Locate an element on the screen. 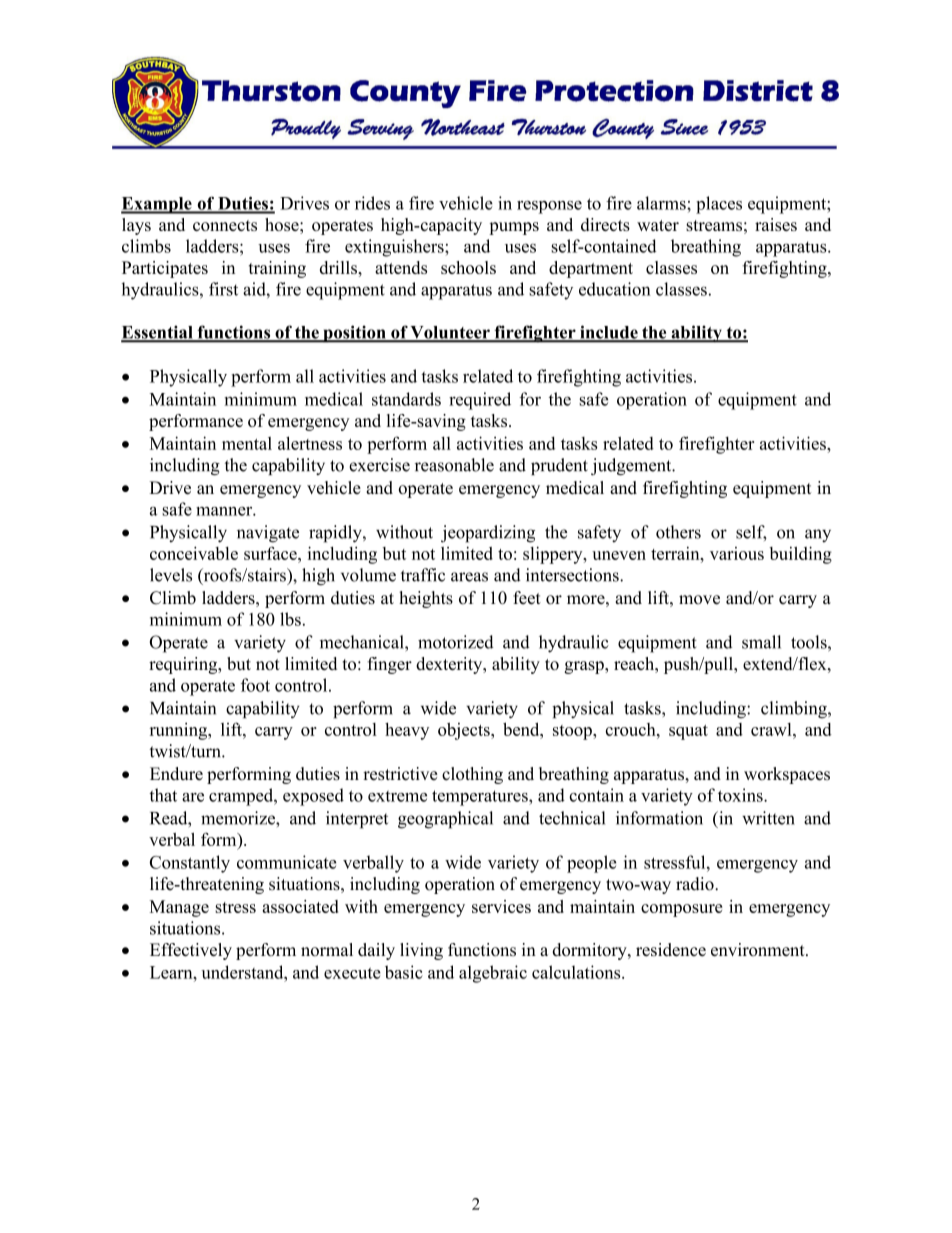 The image size is (952, 1233). judgement is located at coordinates (632, 466).
